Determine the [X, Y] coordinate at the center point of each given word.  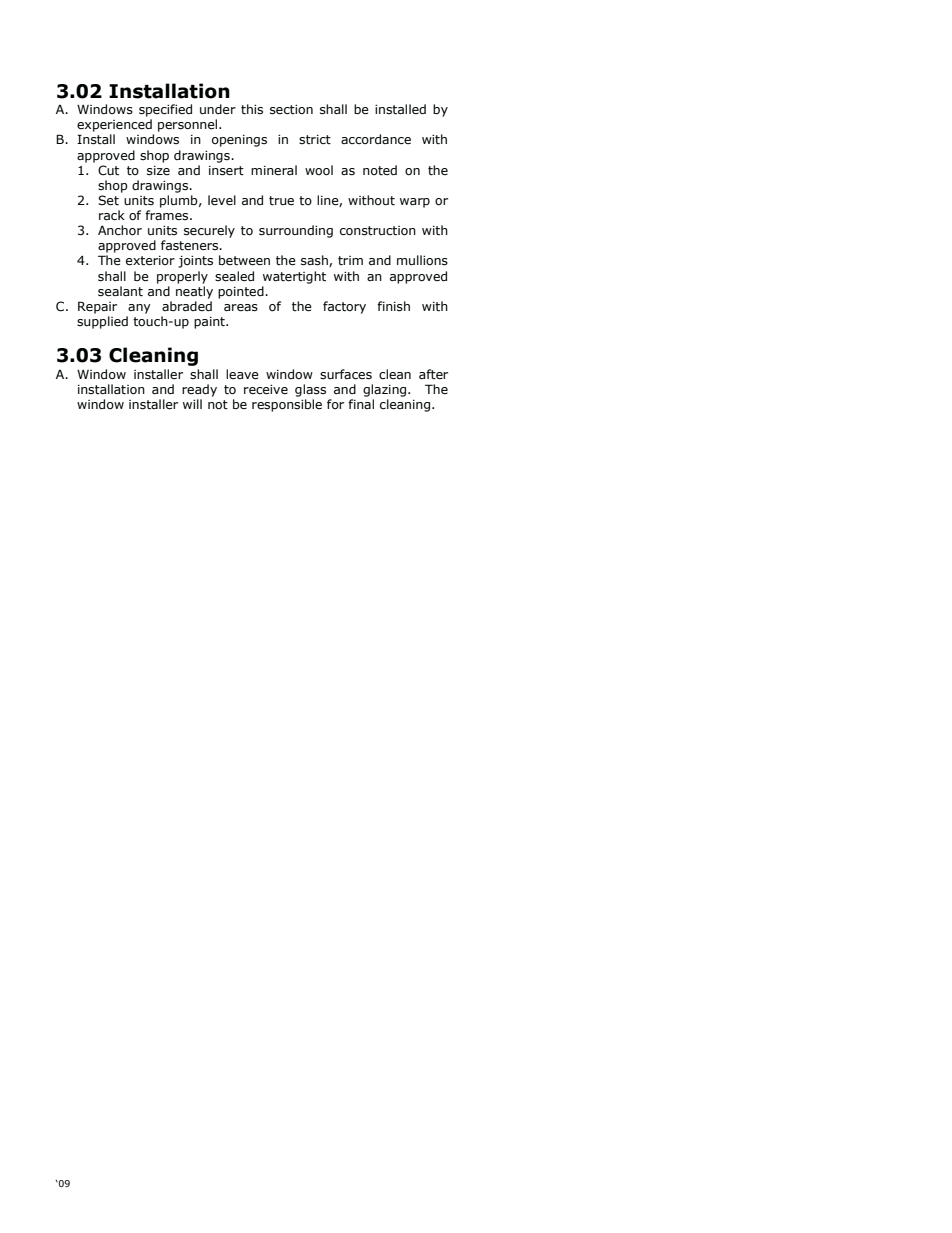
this [252, 109]
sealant [120, 291]
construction [378, 231]
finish [393, 306]
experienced [114, 125]
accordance [376, 139]
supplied [102, 322]
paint [210, 323]
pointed [242, 292]
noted [380, 170]
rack [112, 215]
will [192, 404]
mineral [274, 170]
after [433, 374]
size [158, 171]
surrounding [296, 231]
